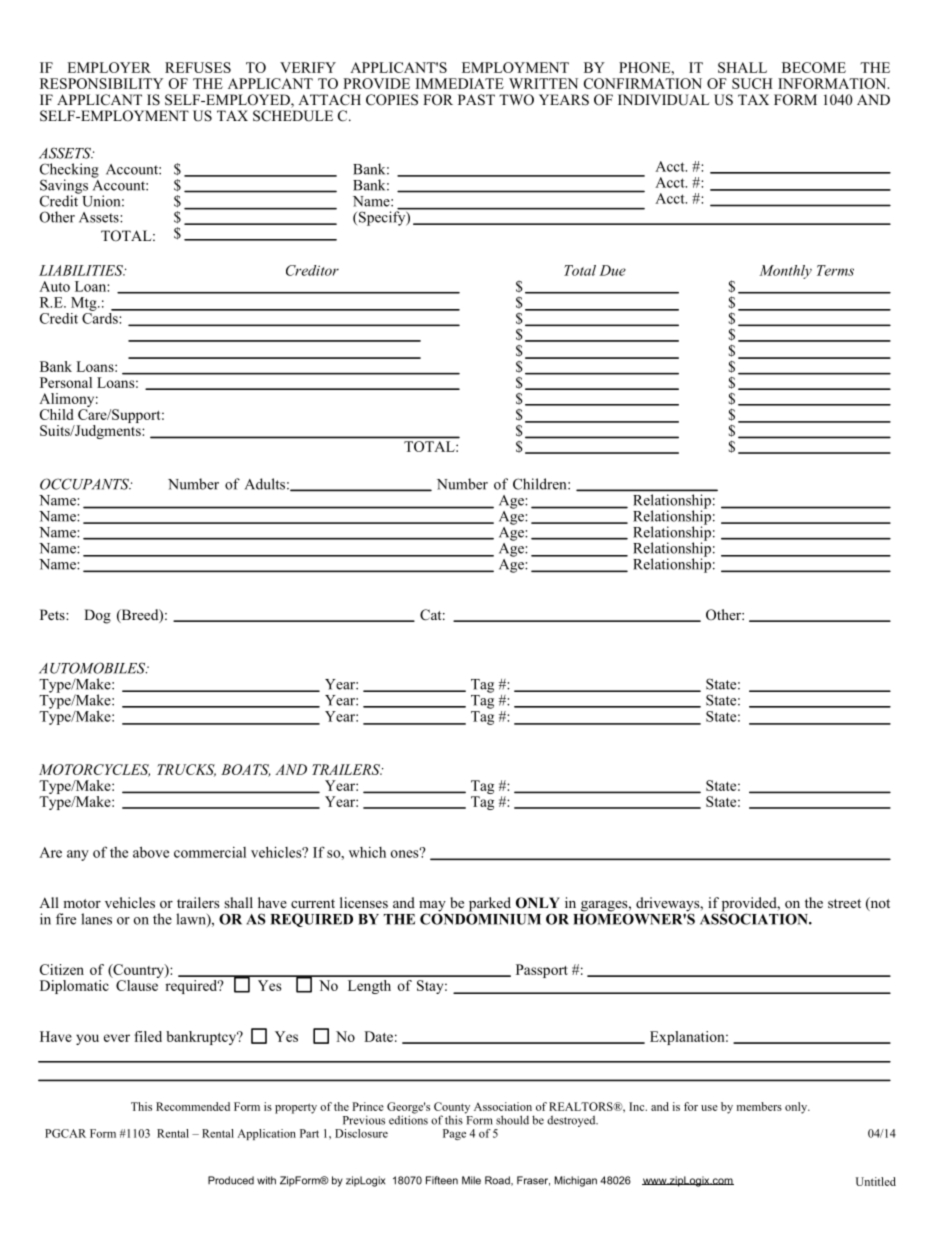 The height and width of the screenshot is (1233, 952). I want to click on Due, so click(612, 270).
